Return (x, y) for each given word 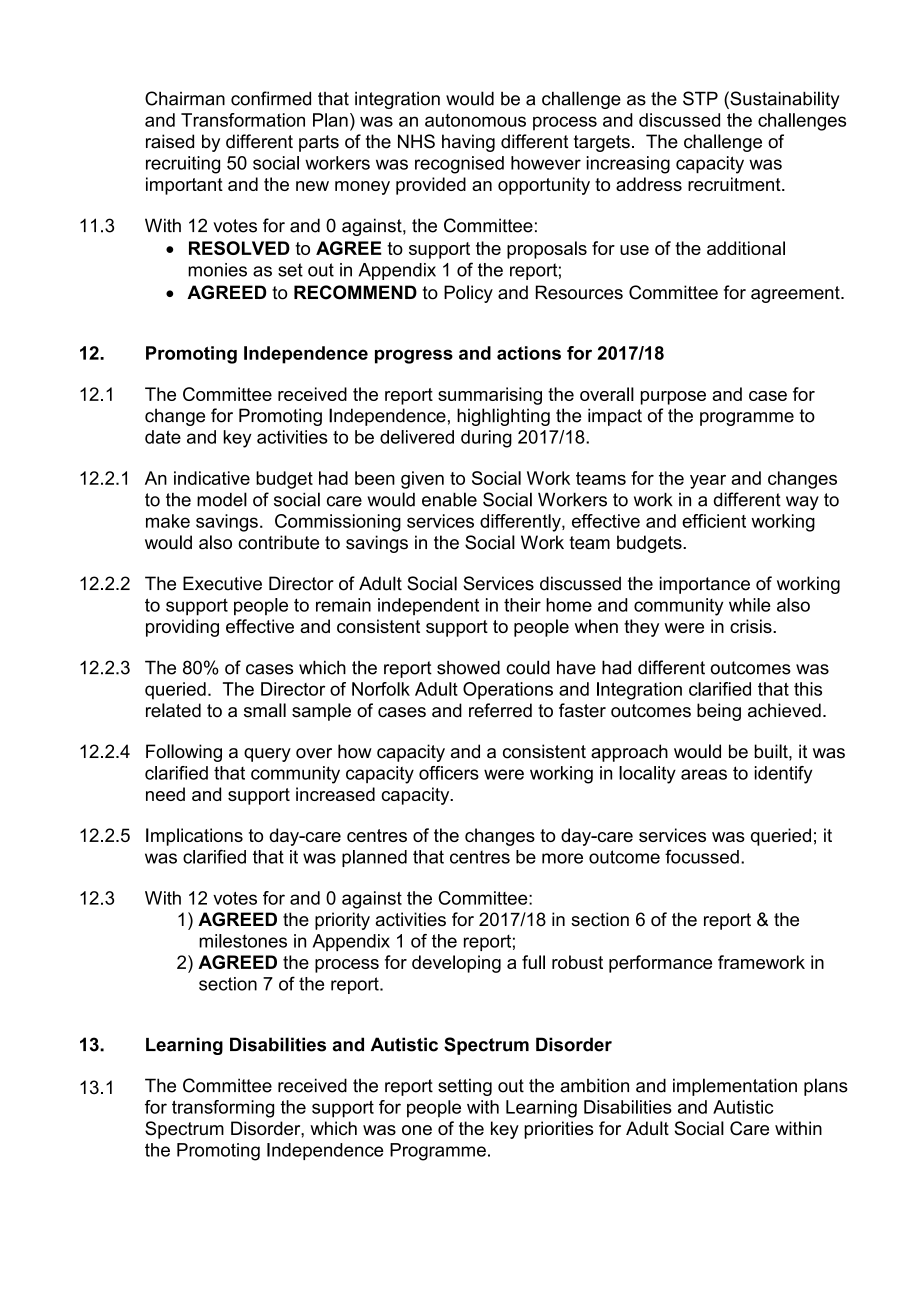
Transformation (243, 120)
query (267, 755)
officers (449, 773)
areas (704, 774)
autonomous (475, 120)
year (708, 482)
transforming (223, 1109)
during (486, 439)
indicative (212, 478)
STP (700, 98)
